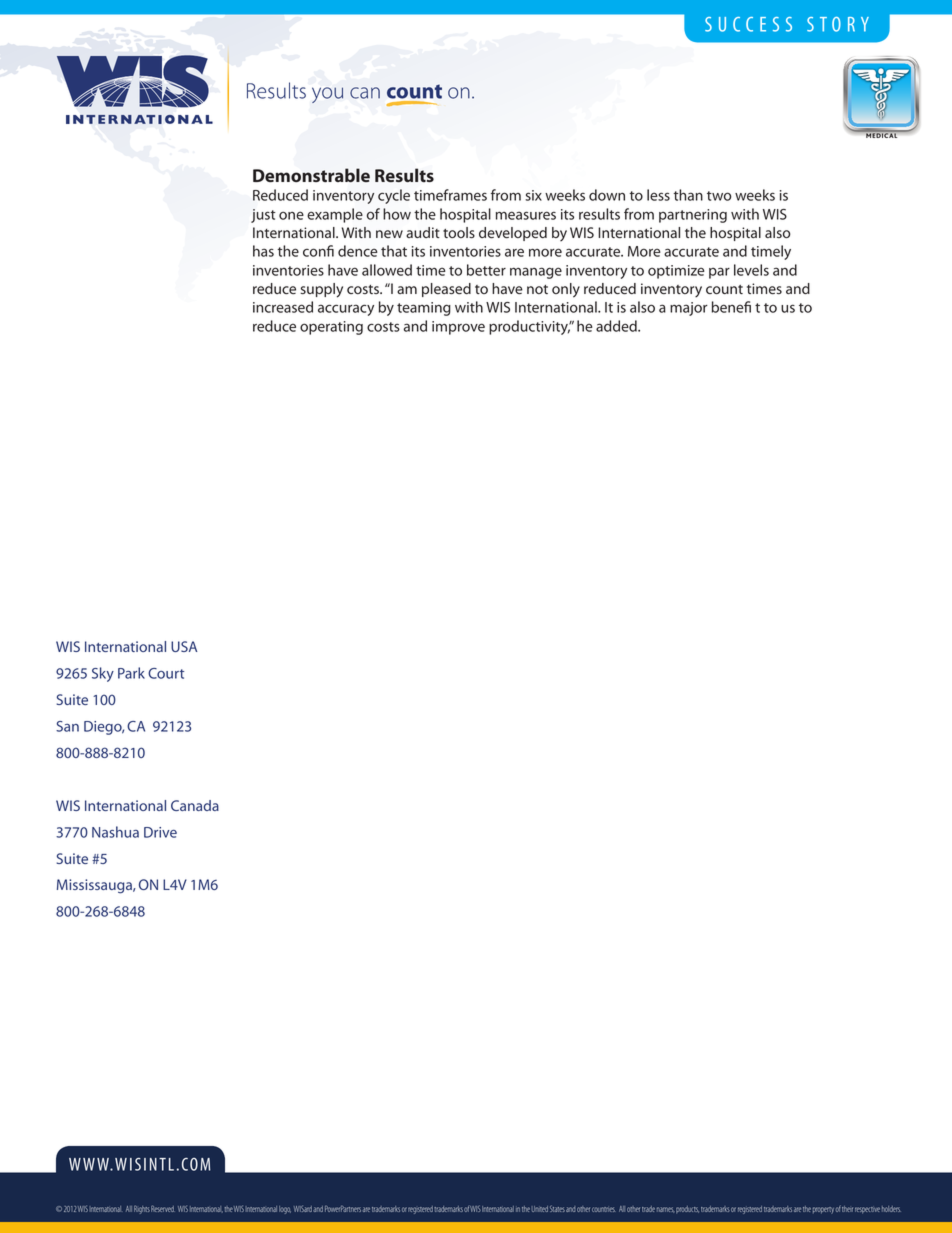 This screenshot has width=952, height=1233. I want to click on improve, so click(458, 328).
